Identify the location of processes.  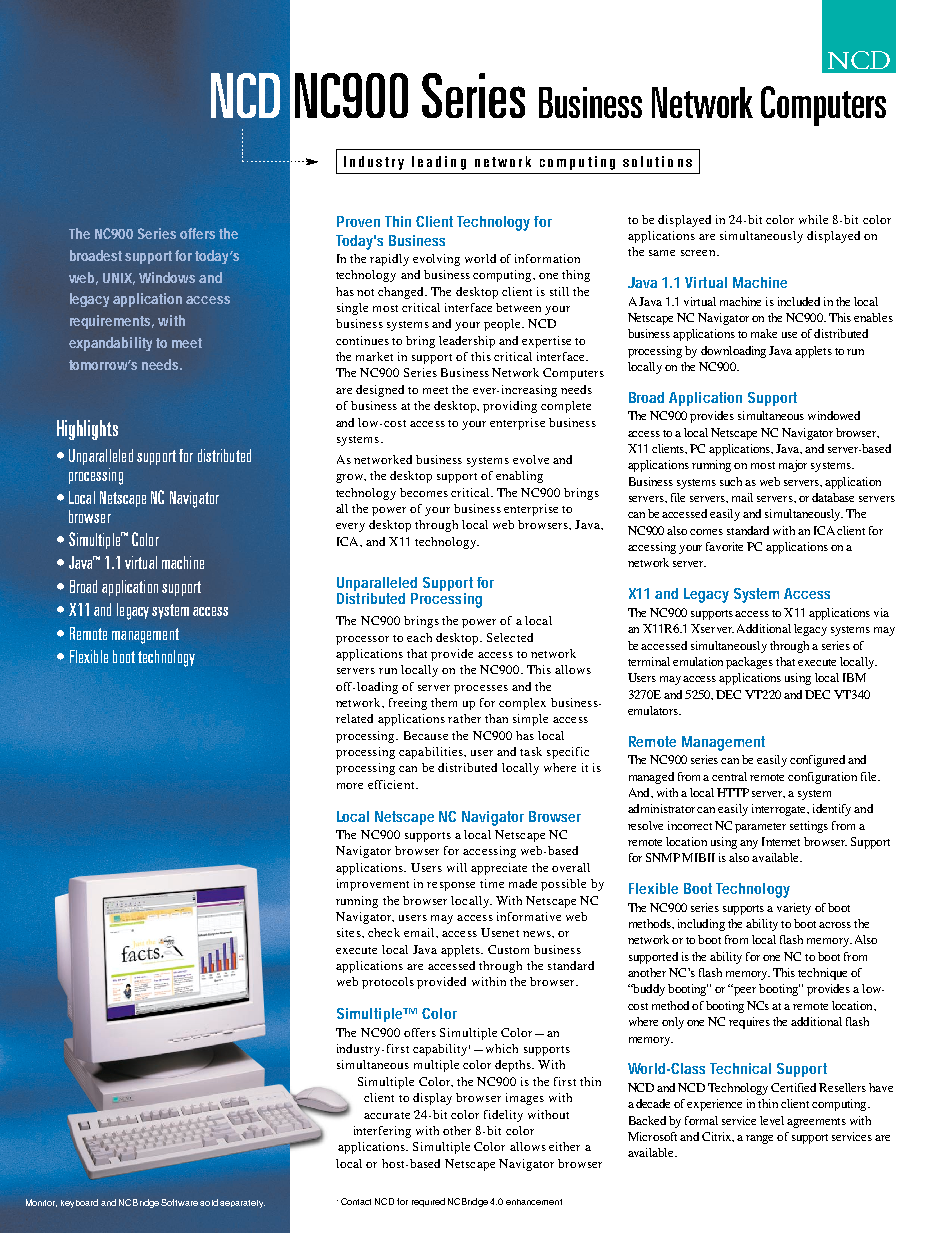
(481, 689).
